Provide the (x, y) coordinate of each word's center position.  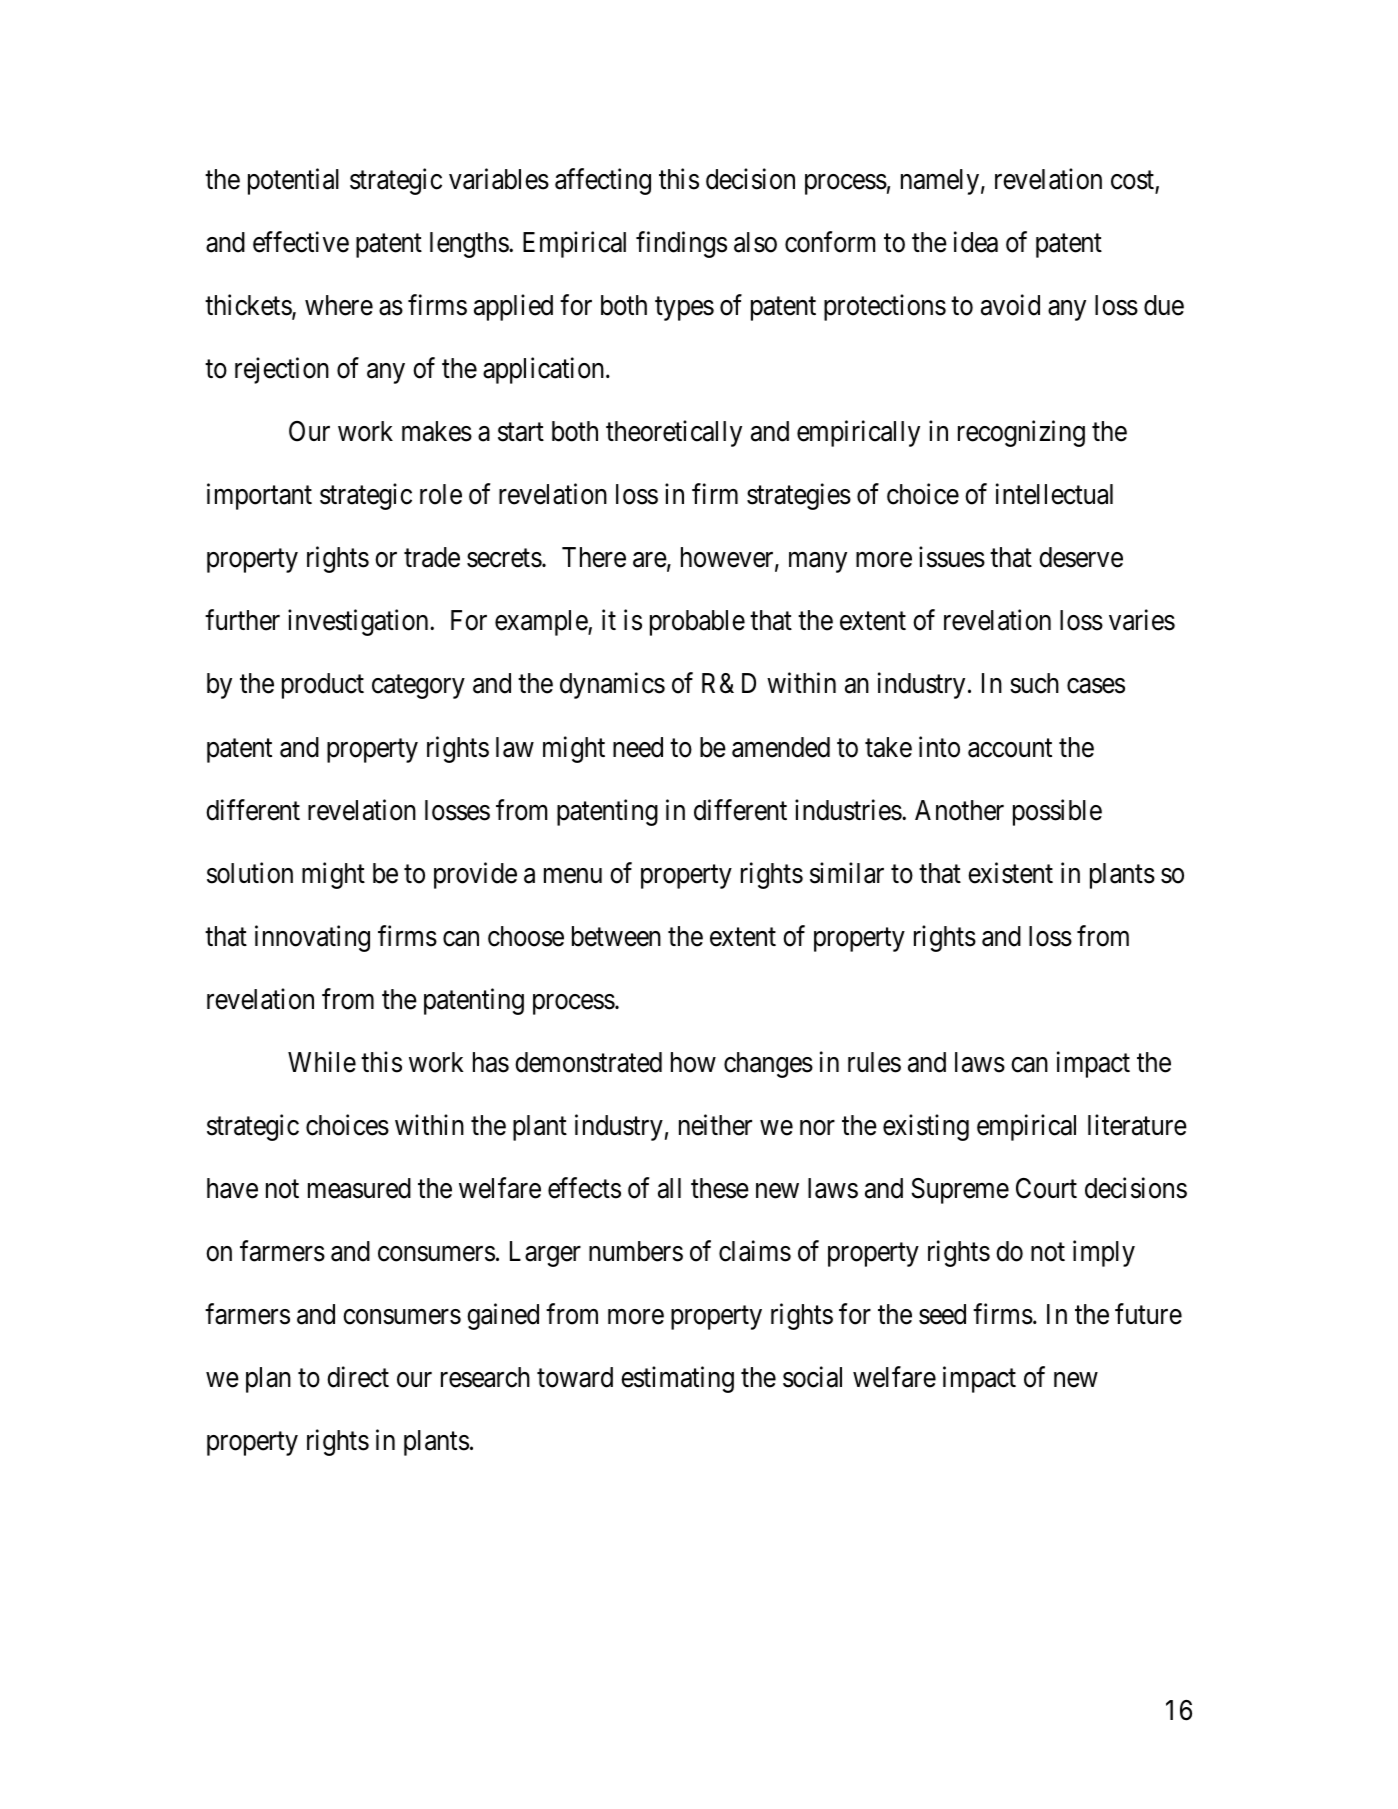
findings (681, 245)
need (638, 747)
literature (1137, 1125)
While (322, 1062)
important (259, 497)
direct (358, 1377)
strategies (799, 497)
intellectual (1054, 494)
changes (768, 1065)
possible (1057, 812)
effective (301, 242)
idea (976, 242)
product (323, 686)
